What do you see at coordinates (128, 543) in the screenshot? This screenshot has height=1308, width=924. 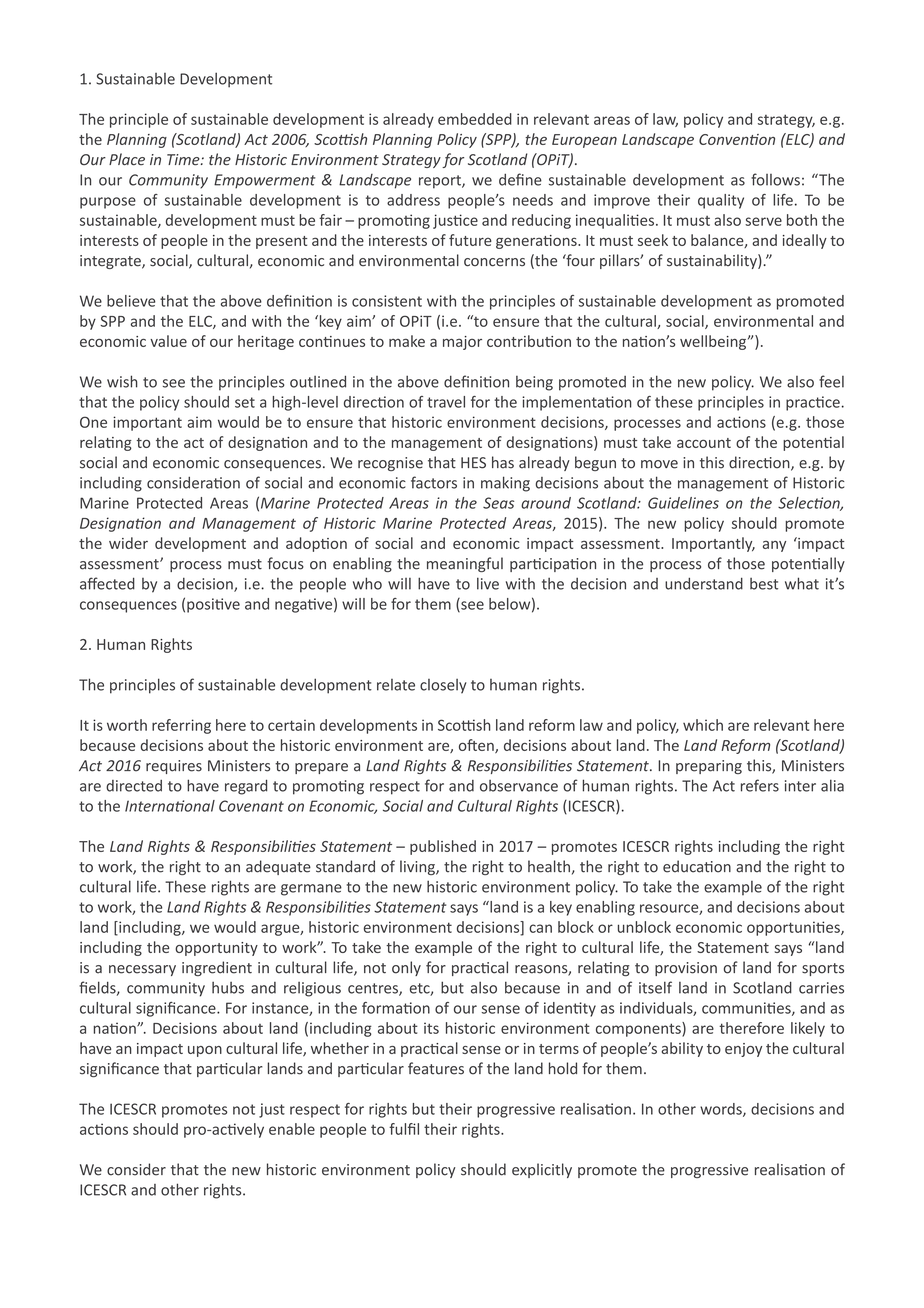 I see `wider` at bounding box center [128, 543].
